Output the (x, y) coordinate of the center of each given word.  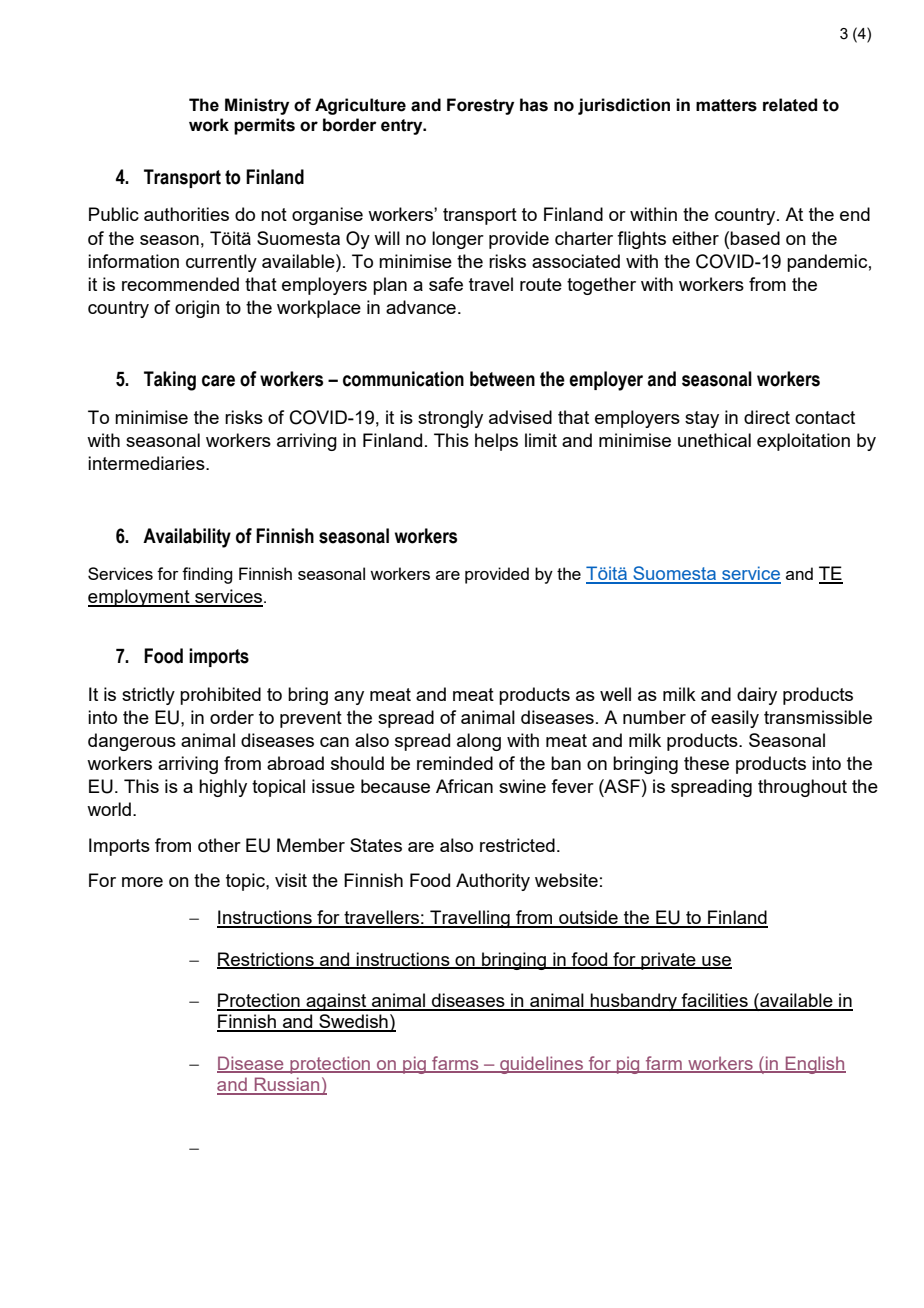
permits (264, 126)
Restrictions (266, 960)
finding (207, 575)
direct (767, 417)
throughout (802, 788)
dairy (757, 696)
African (464, 786)
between (502, 379)
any (349, 698)
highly (223, 788)
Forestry (480, 106)
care (218, 381)
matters (726, 105)
